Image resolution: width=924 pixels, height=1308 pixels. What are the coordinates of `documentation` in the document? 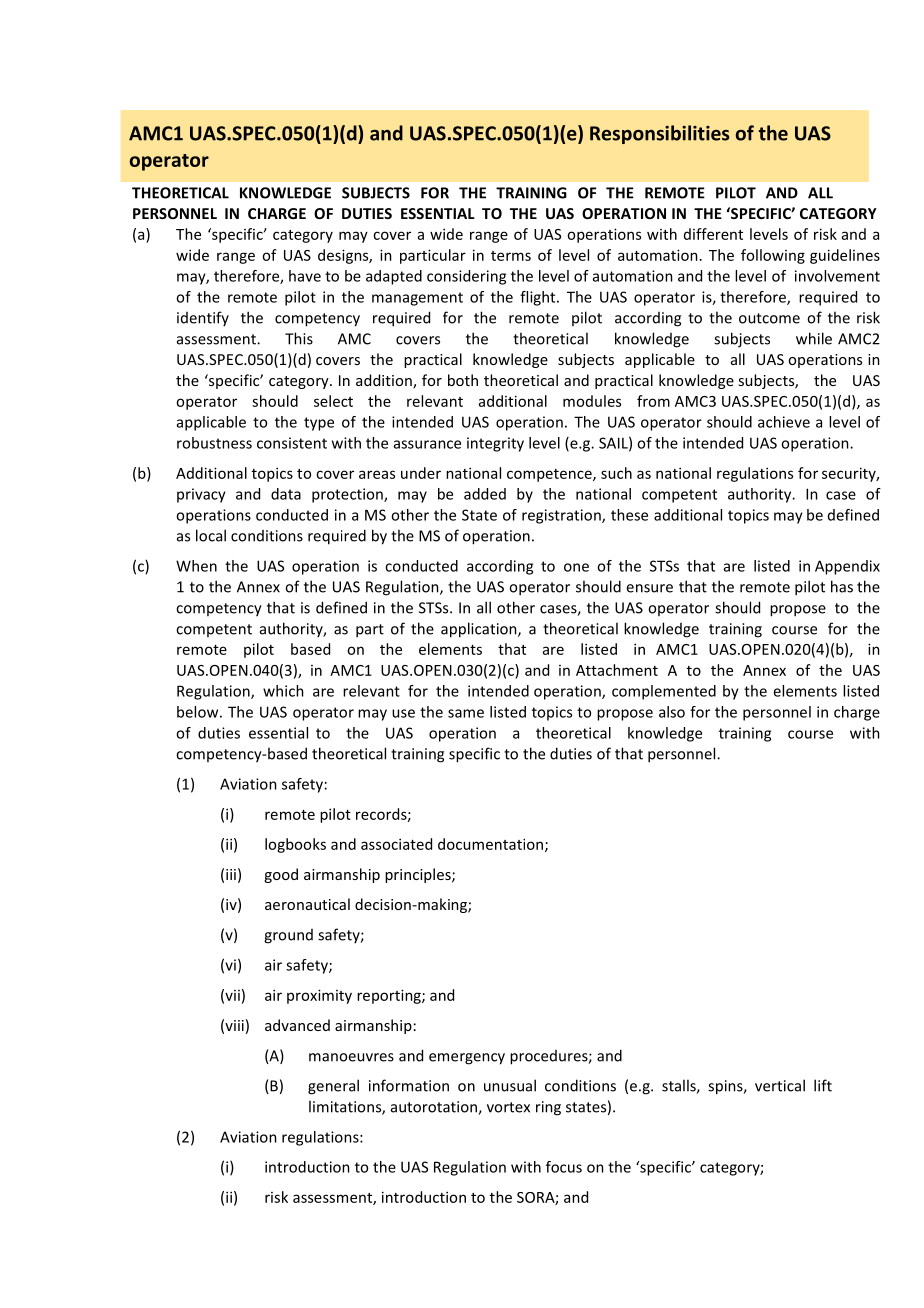 It's located at (490, 844).
